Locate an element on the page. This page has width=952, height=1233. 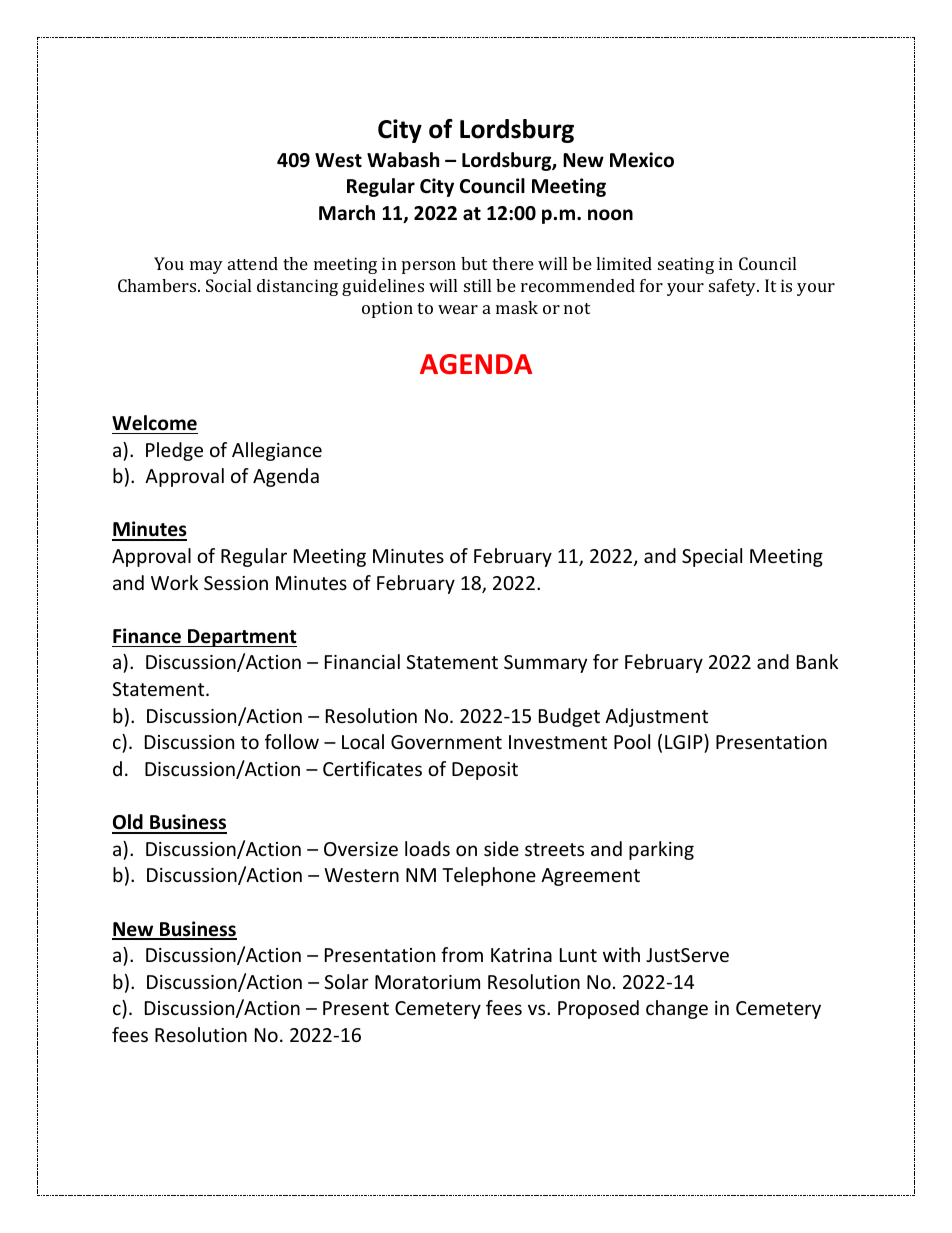
Session is located at coordinates (236, 583).
